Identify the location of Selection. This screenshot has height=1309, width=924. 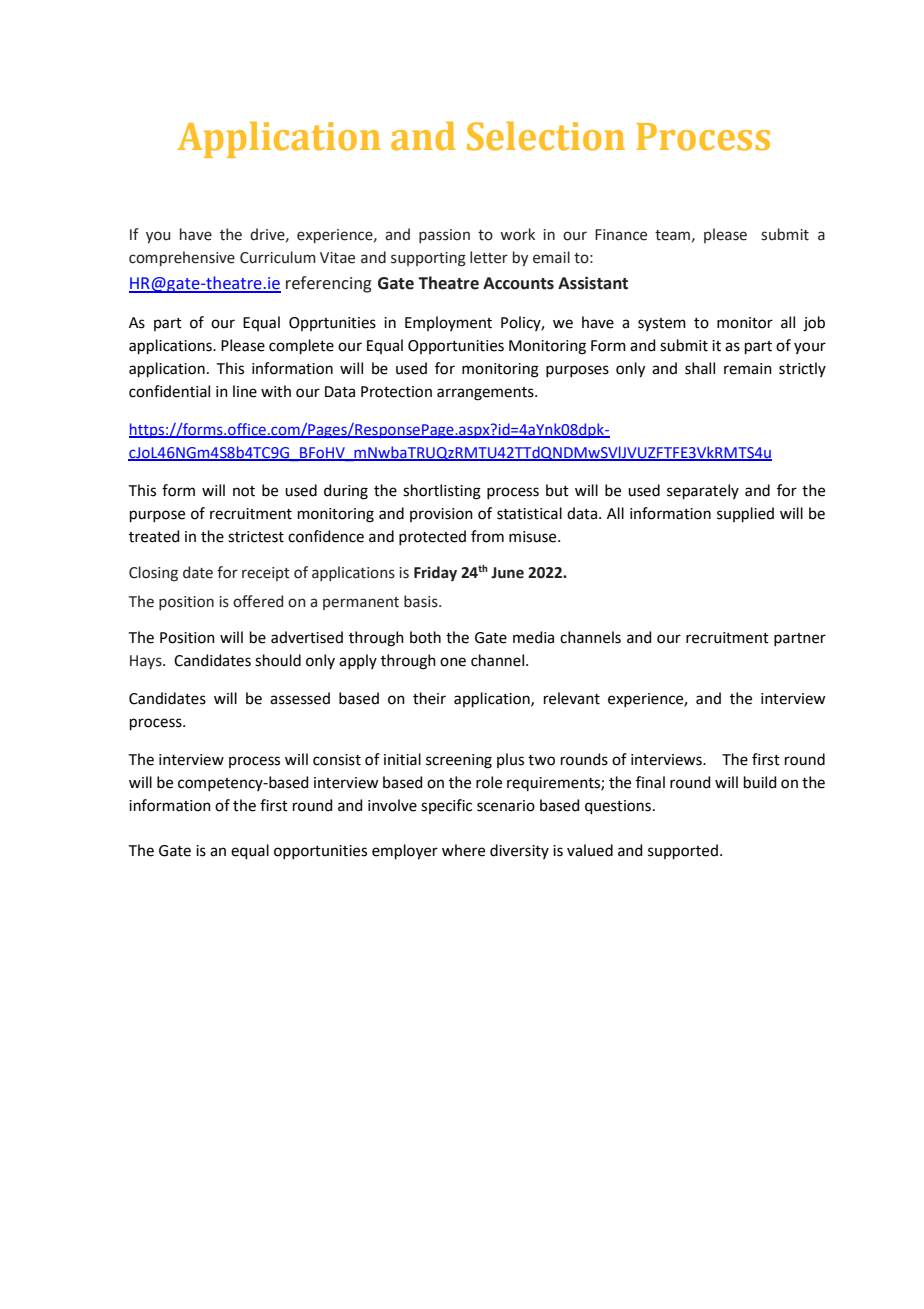
(546, 136).
